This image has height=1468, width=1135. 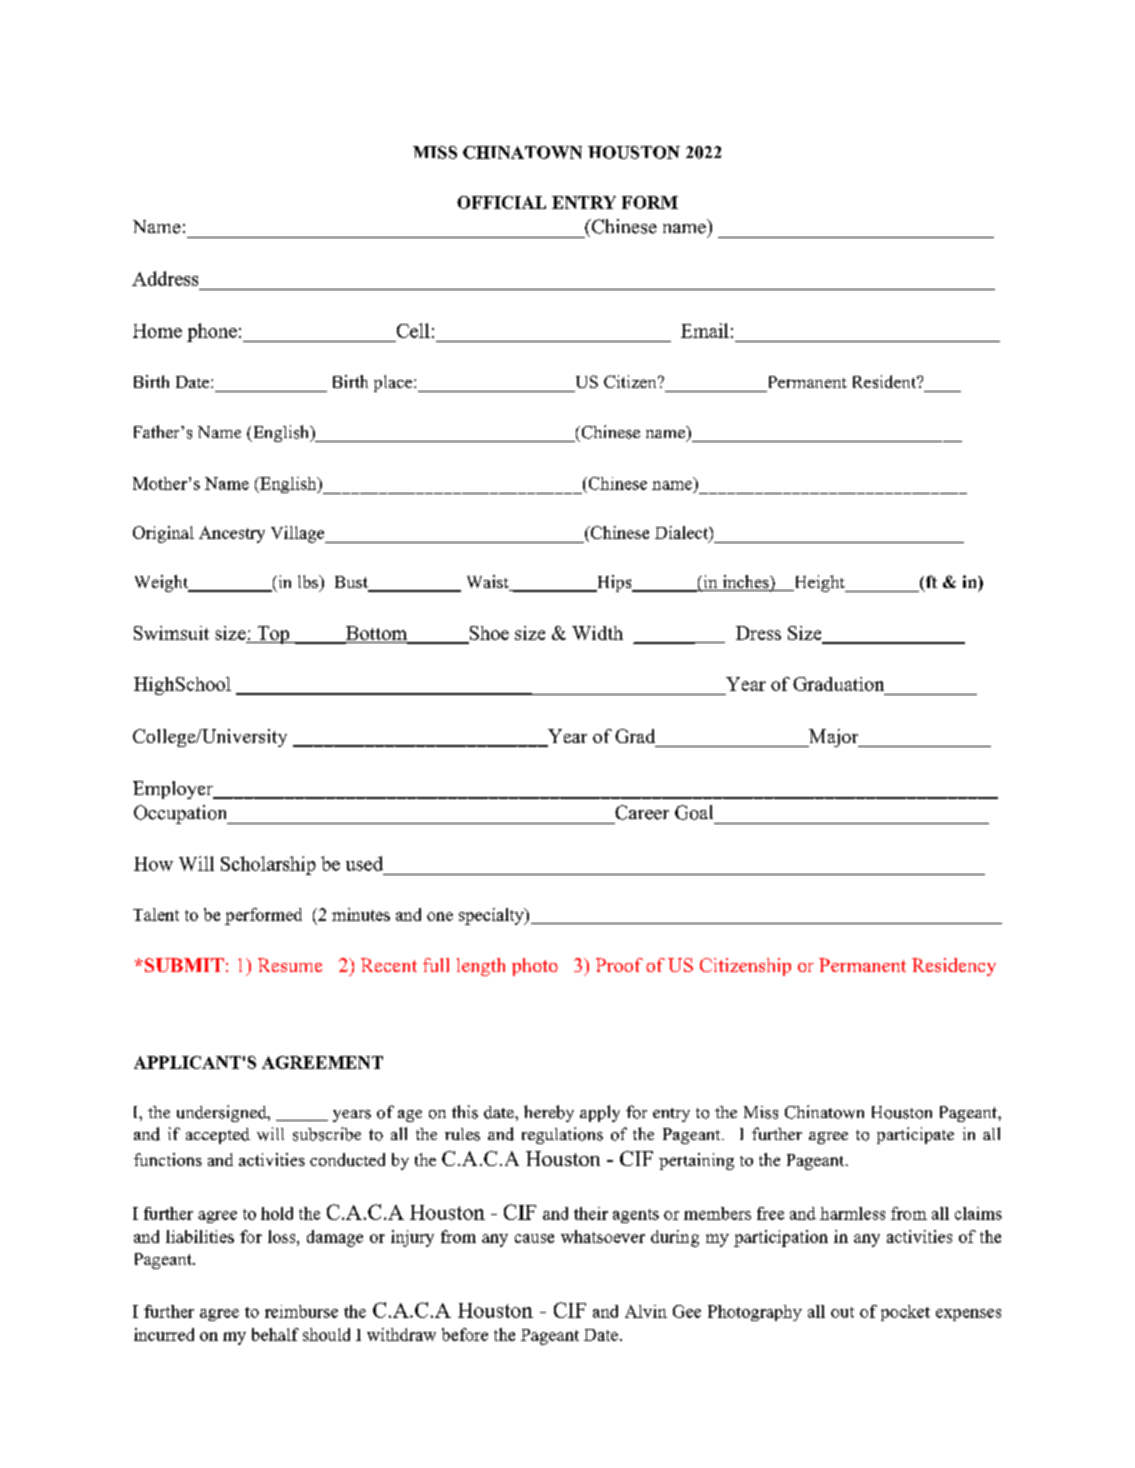 I want to click on Residency, so click(x=954, y=967).
